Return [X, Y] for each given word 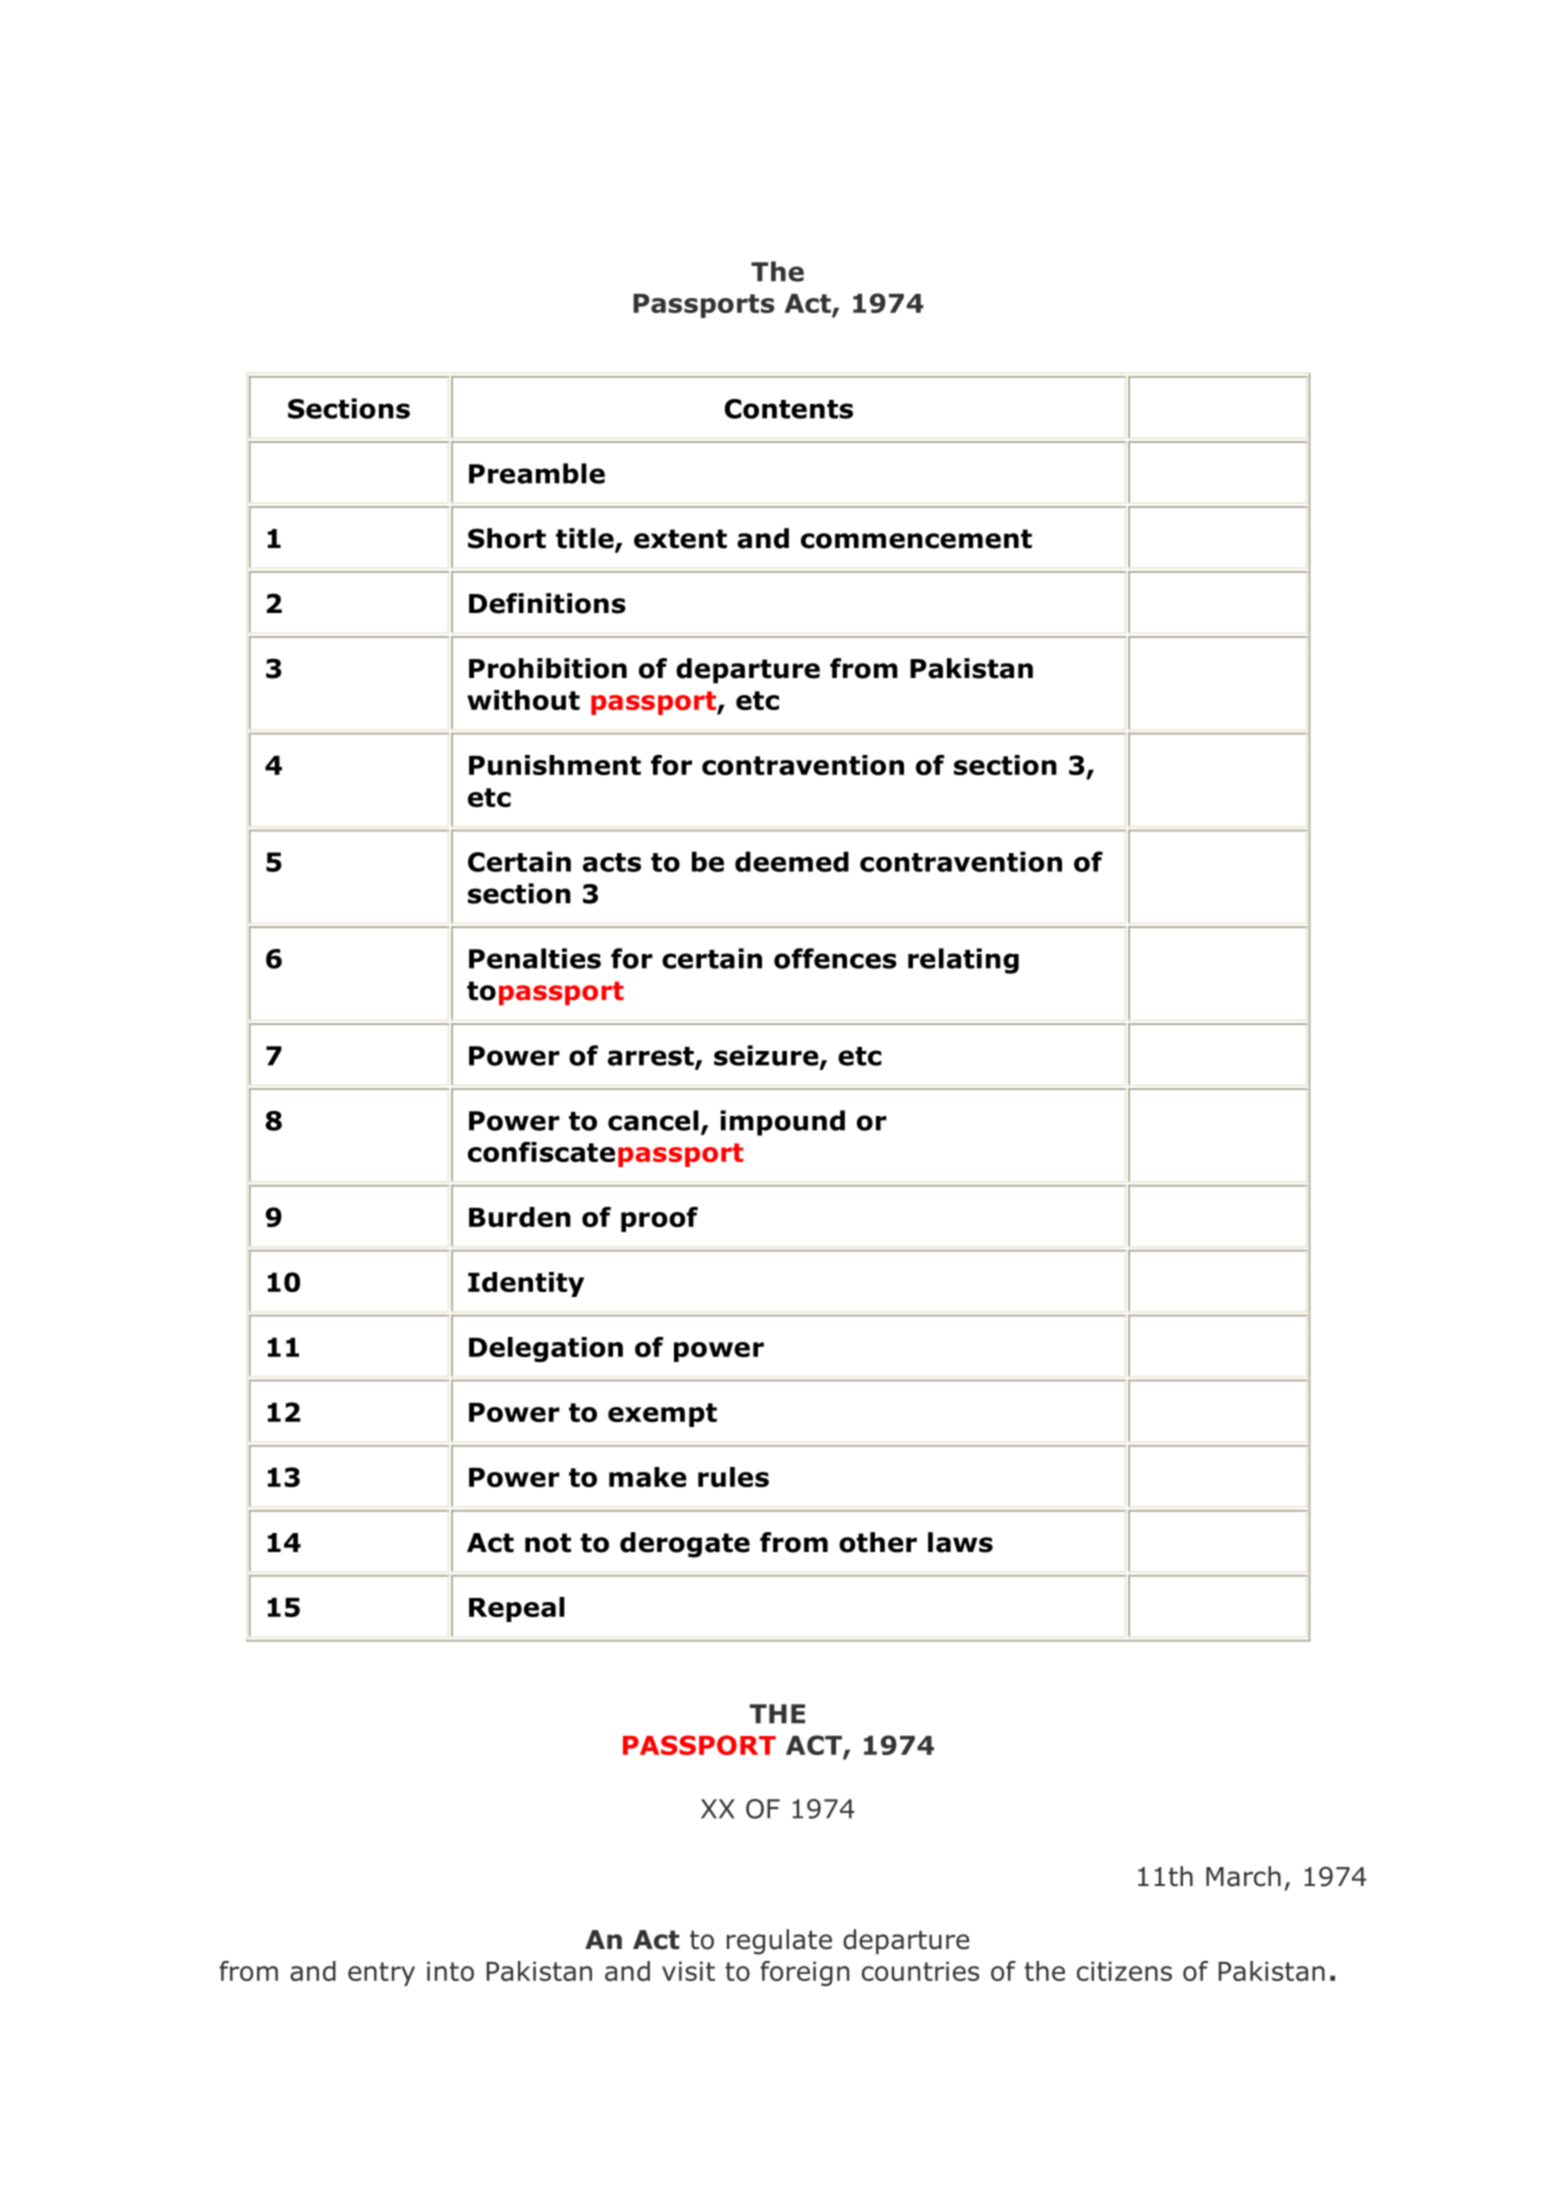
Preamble [537, 473]
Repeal [517, 1609]
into [450, 1971]
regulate [779, 1942]
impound [782, 1123]
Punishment [555, 765]
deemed [792, 861]
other [878, 1542]
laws [960, 1542]
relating [963, 961]
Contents [789, 409]
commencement [916, 539]
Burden [520, 1217]
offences [835, 958]
